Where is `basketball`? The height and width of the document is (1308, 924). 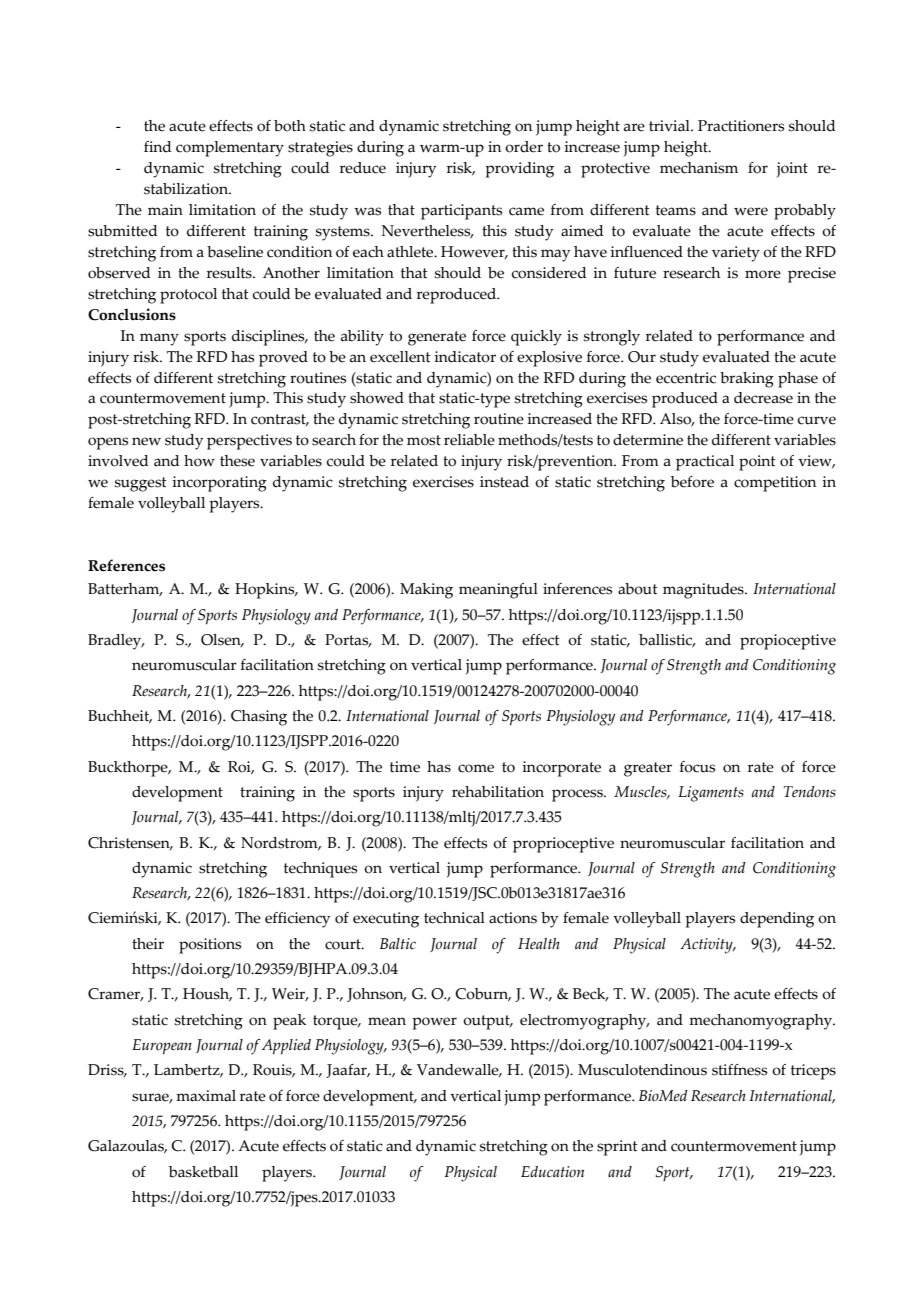 basketball is located at coordinates (203, 1172).
